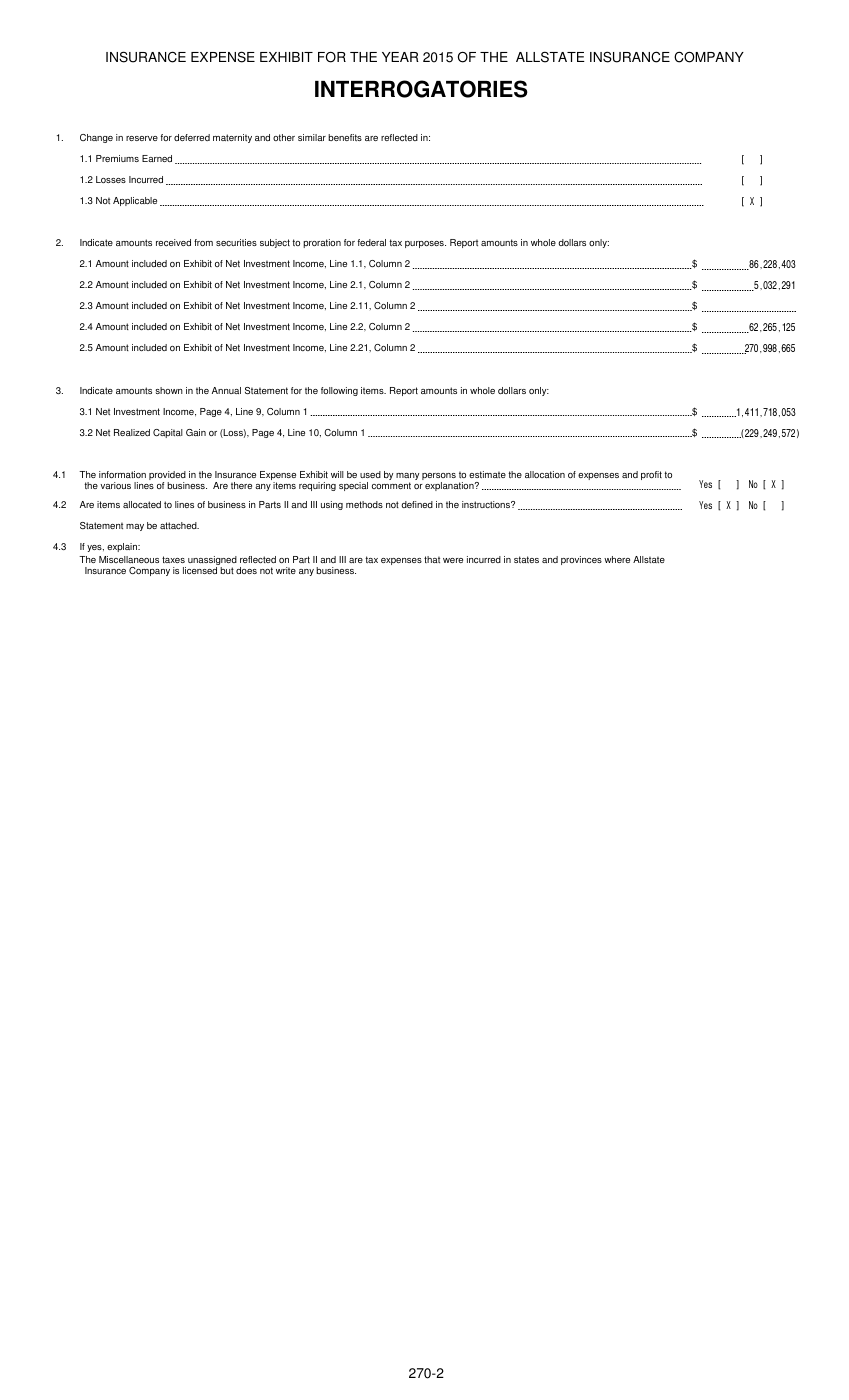 Image resolution: width=849 pixels, height=1400 pixels. What do you see at coordinates (339, 391) in the document?
I see `following` at bounding box center [339, 391].
